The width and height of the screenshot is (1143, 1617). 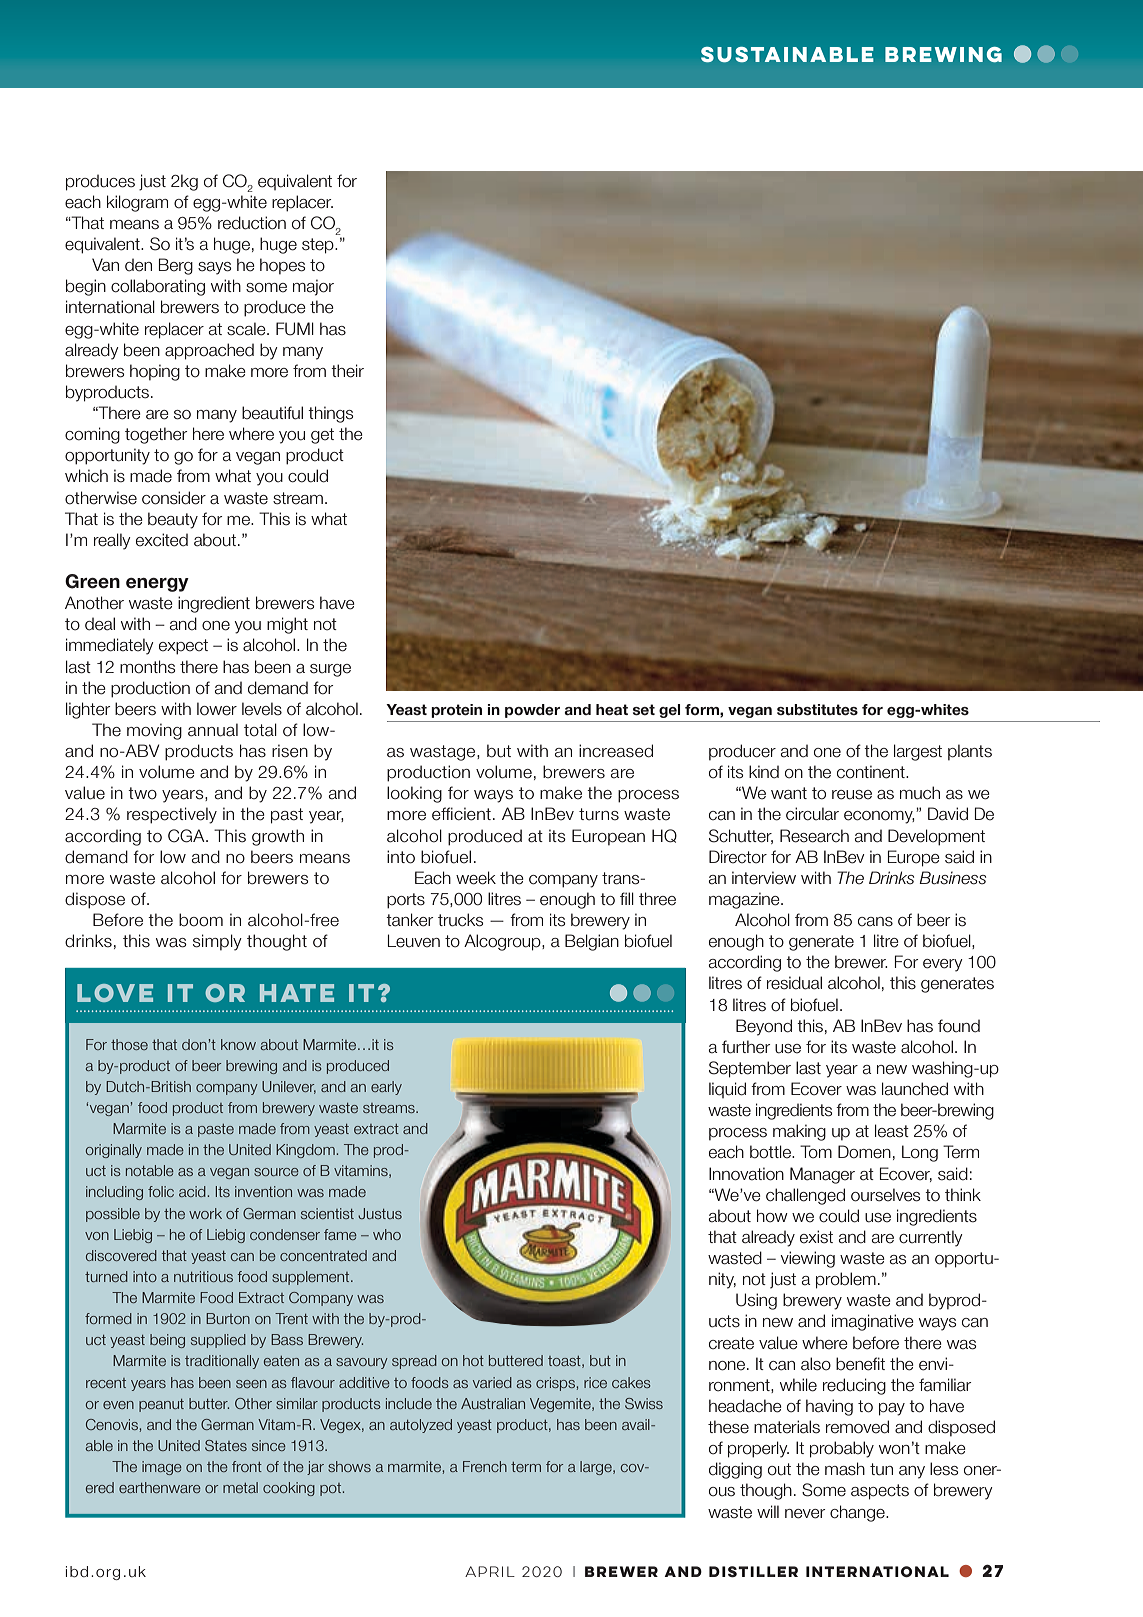 I want to click on week, so click(x=476, y=878).
